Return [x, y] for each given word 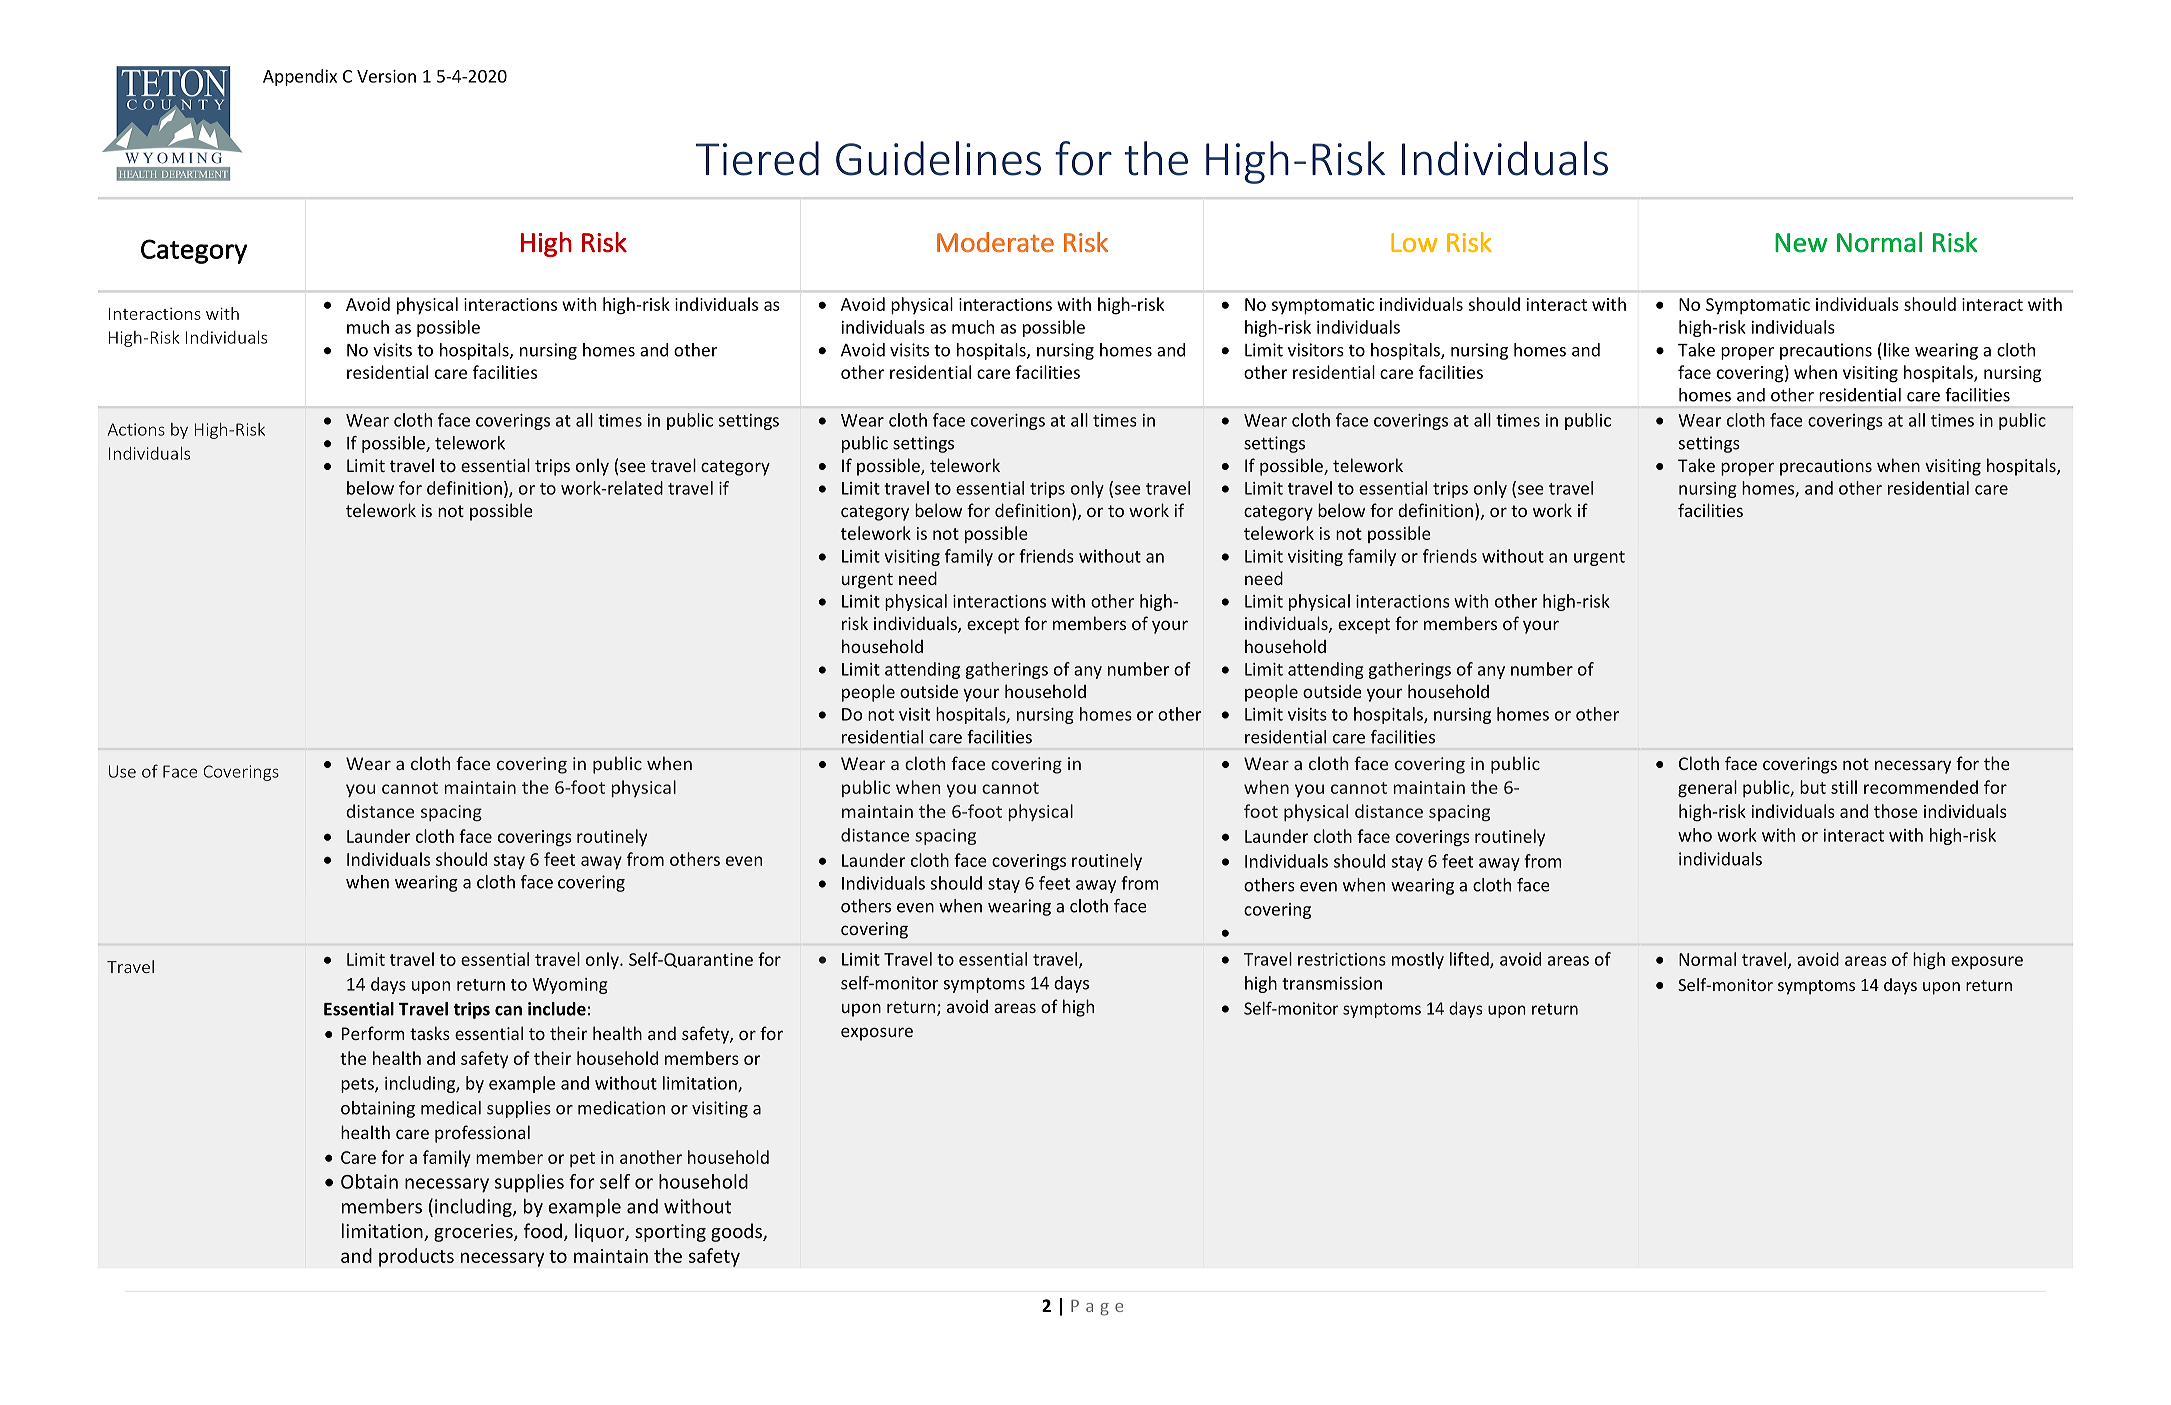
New [1801, 243]
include [557, 1009]
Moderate [995, 242]
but [1813, 787]
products [416, 1257]
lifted [1470, 960]
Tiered [757, 158]
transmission [1332, 983]
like [1897, 350]
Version [386, 76]
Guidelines [938, 158]
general [1707, 789]
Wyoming [570, 986]
